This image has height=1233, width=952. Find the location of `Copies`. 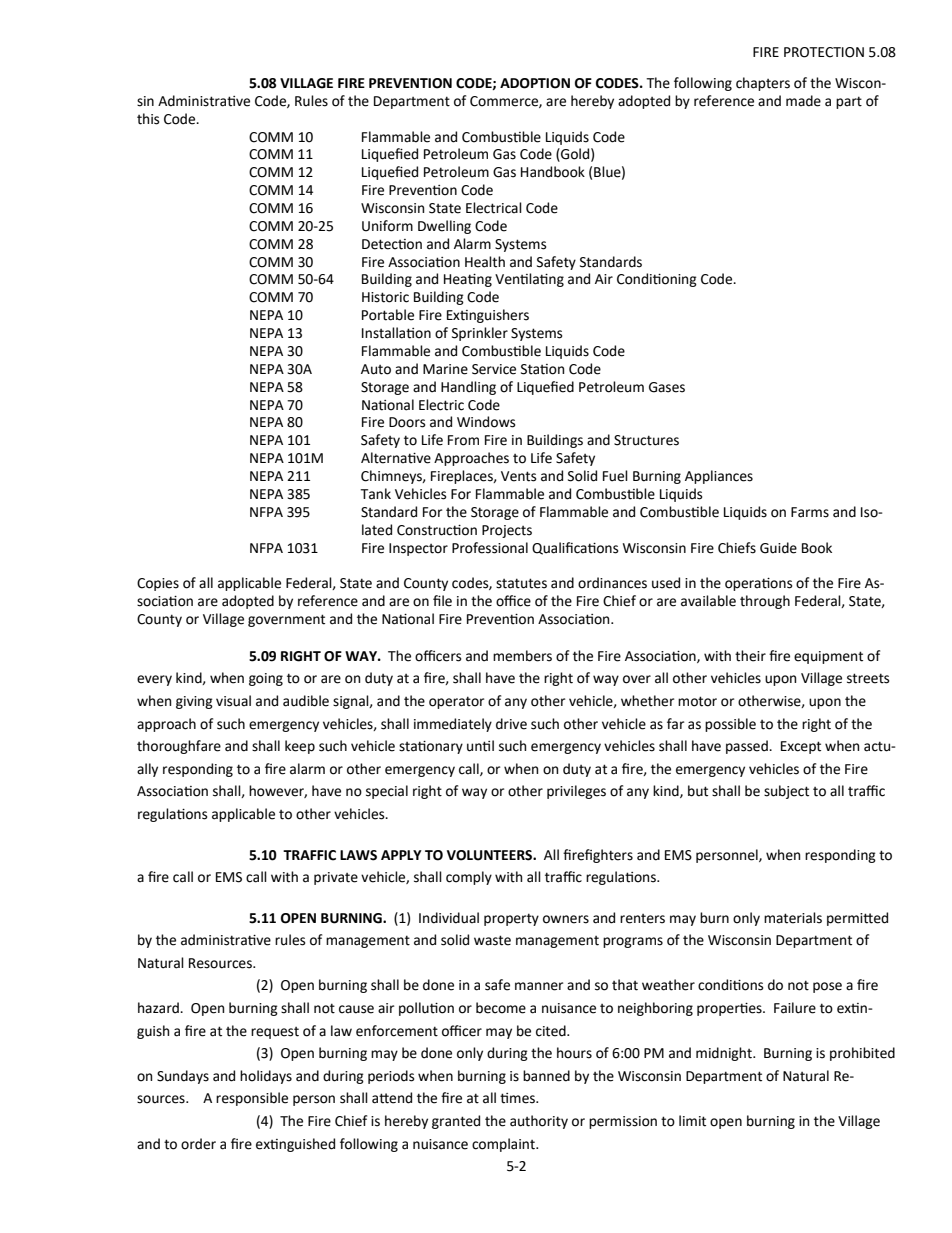

Copies is located at coordinates (158, 584).
